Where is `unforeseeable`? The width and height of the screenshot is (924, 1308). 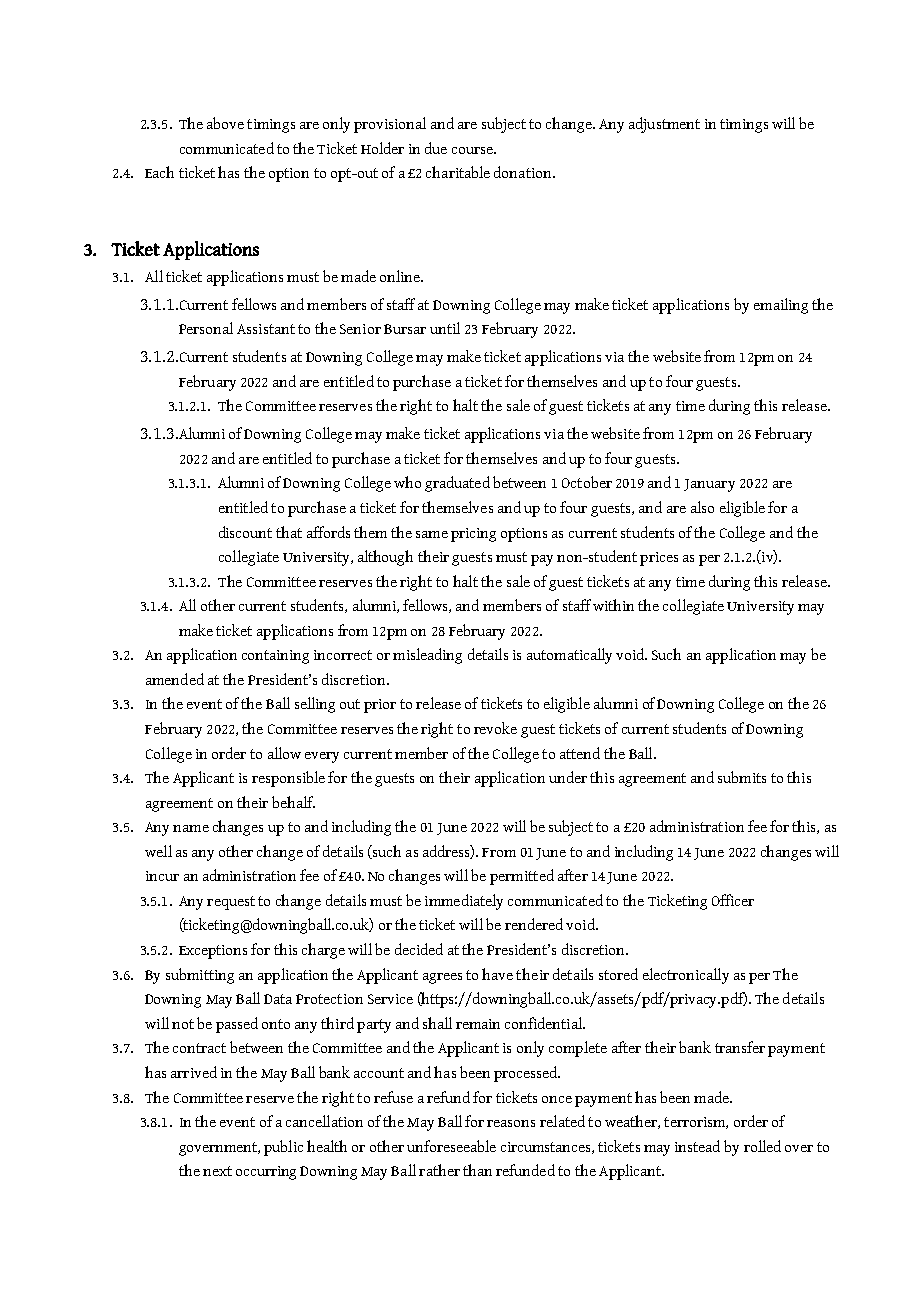 unforeseeable is located at coordinates (451, 1146).
